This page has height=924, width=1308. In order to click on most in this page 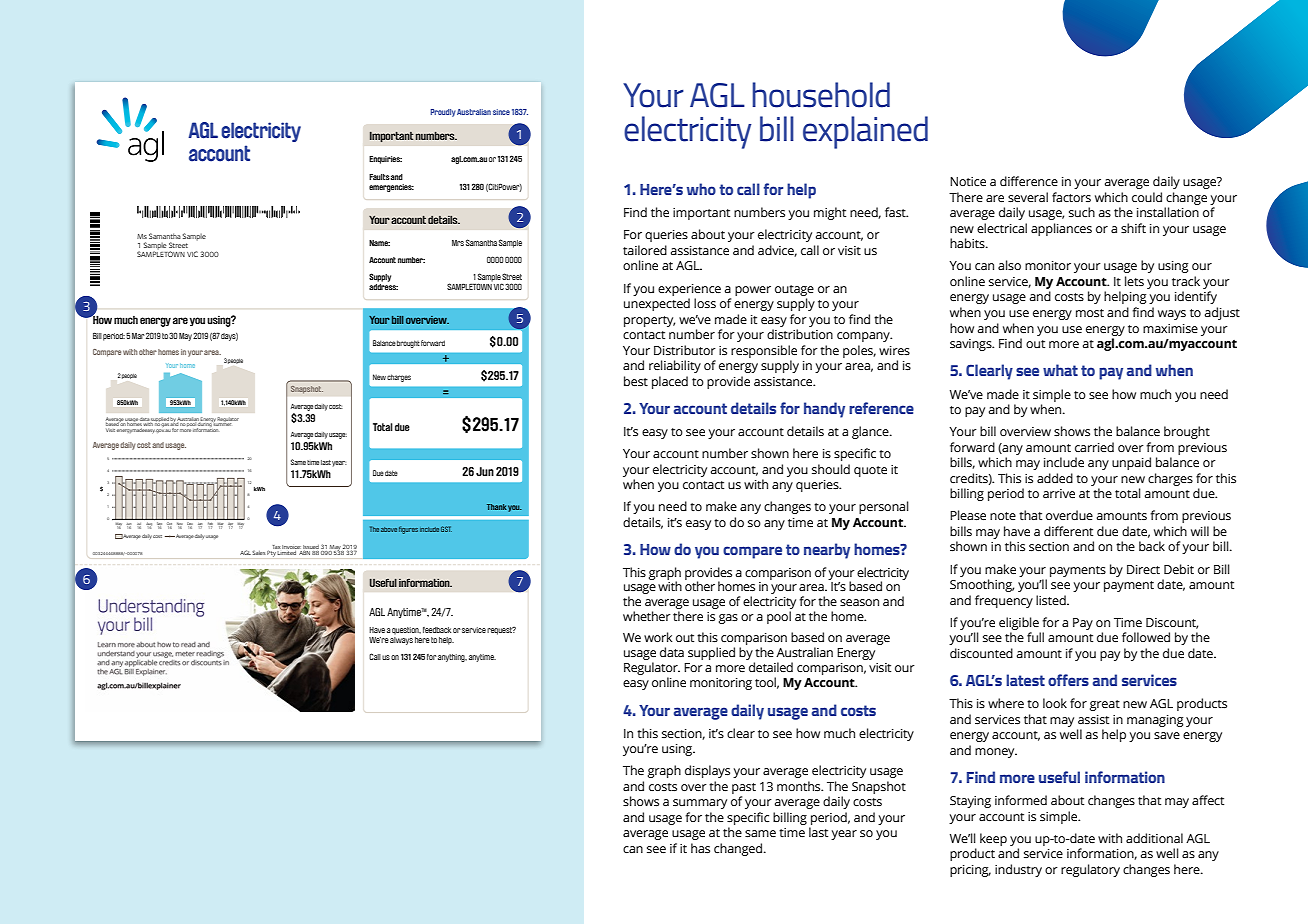, I will do `click(1090, 313)`.
